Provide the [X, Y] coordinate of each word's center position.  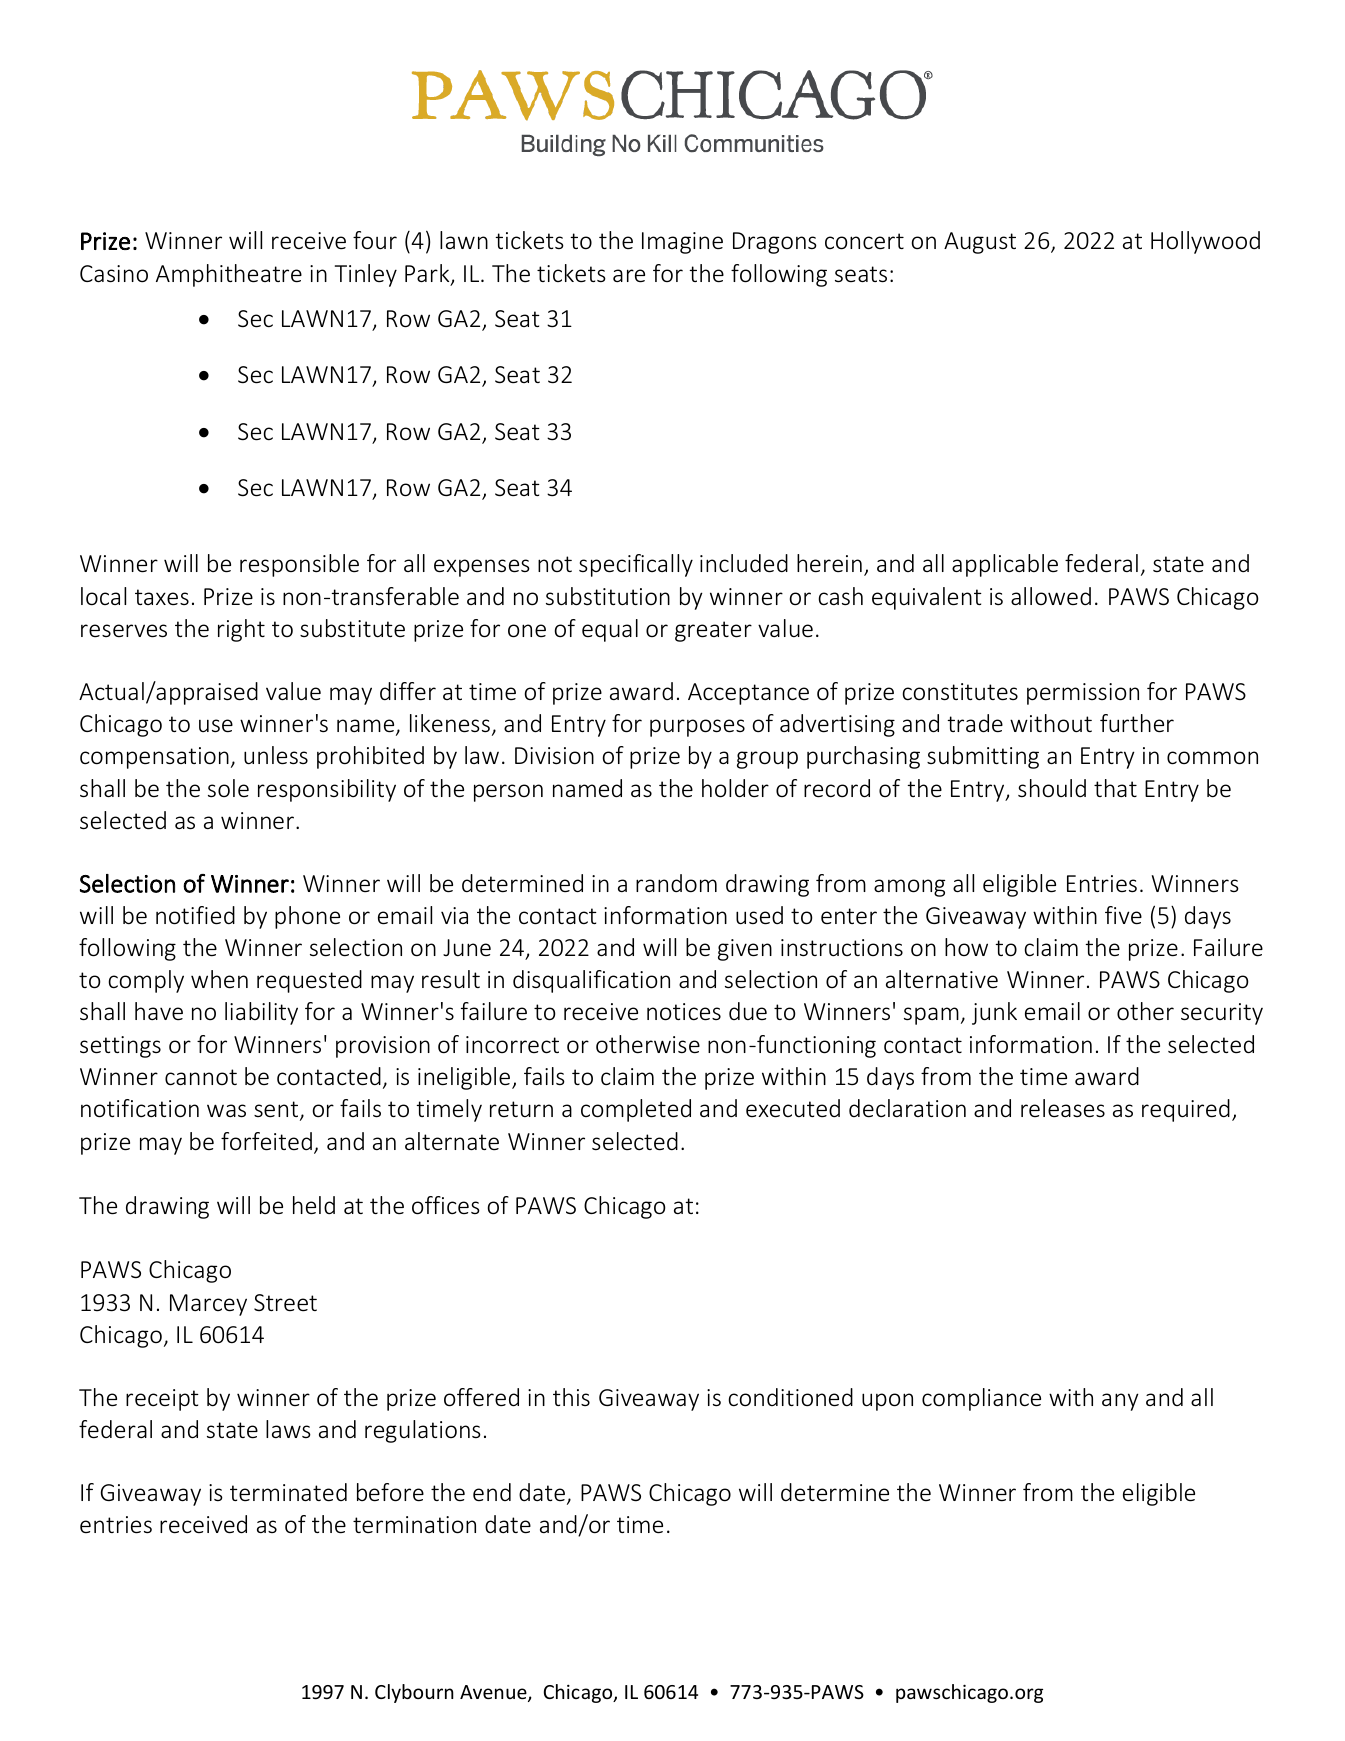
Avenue [494, 1693]
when [219, 979]
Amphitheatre [229, 275]
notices [684, 1012]
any [1120, 1402]
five [1123, 915]
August [980, 243]
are [629, 276]
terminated [288, 1492]
